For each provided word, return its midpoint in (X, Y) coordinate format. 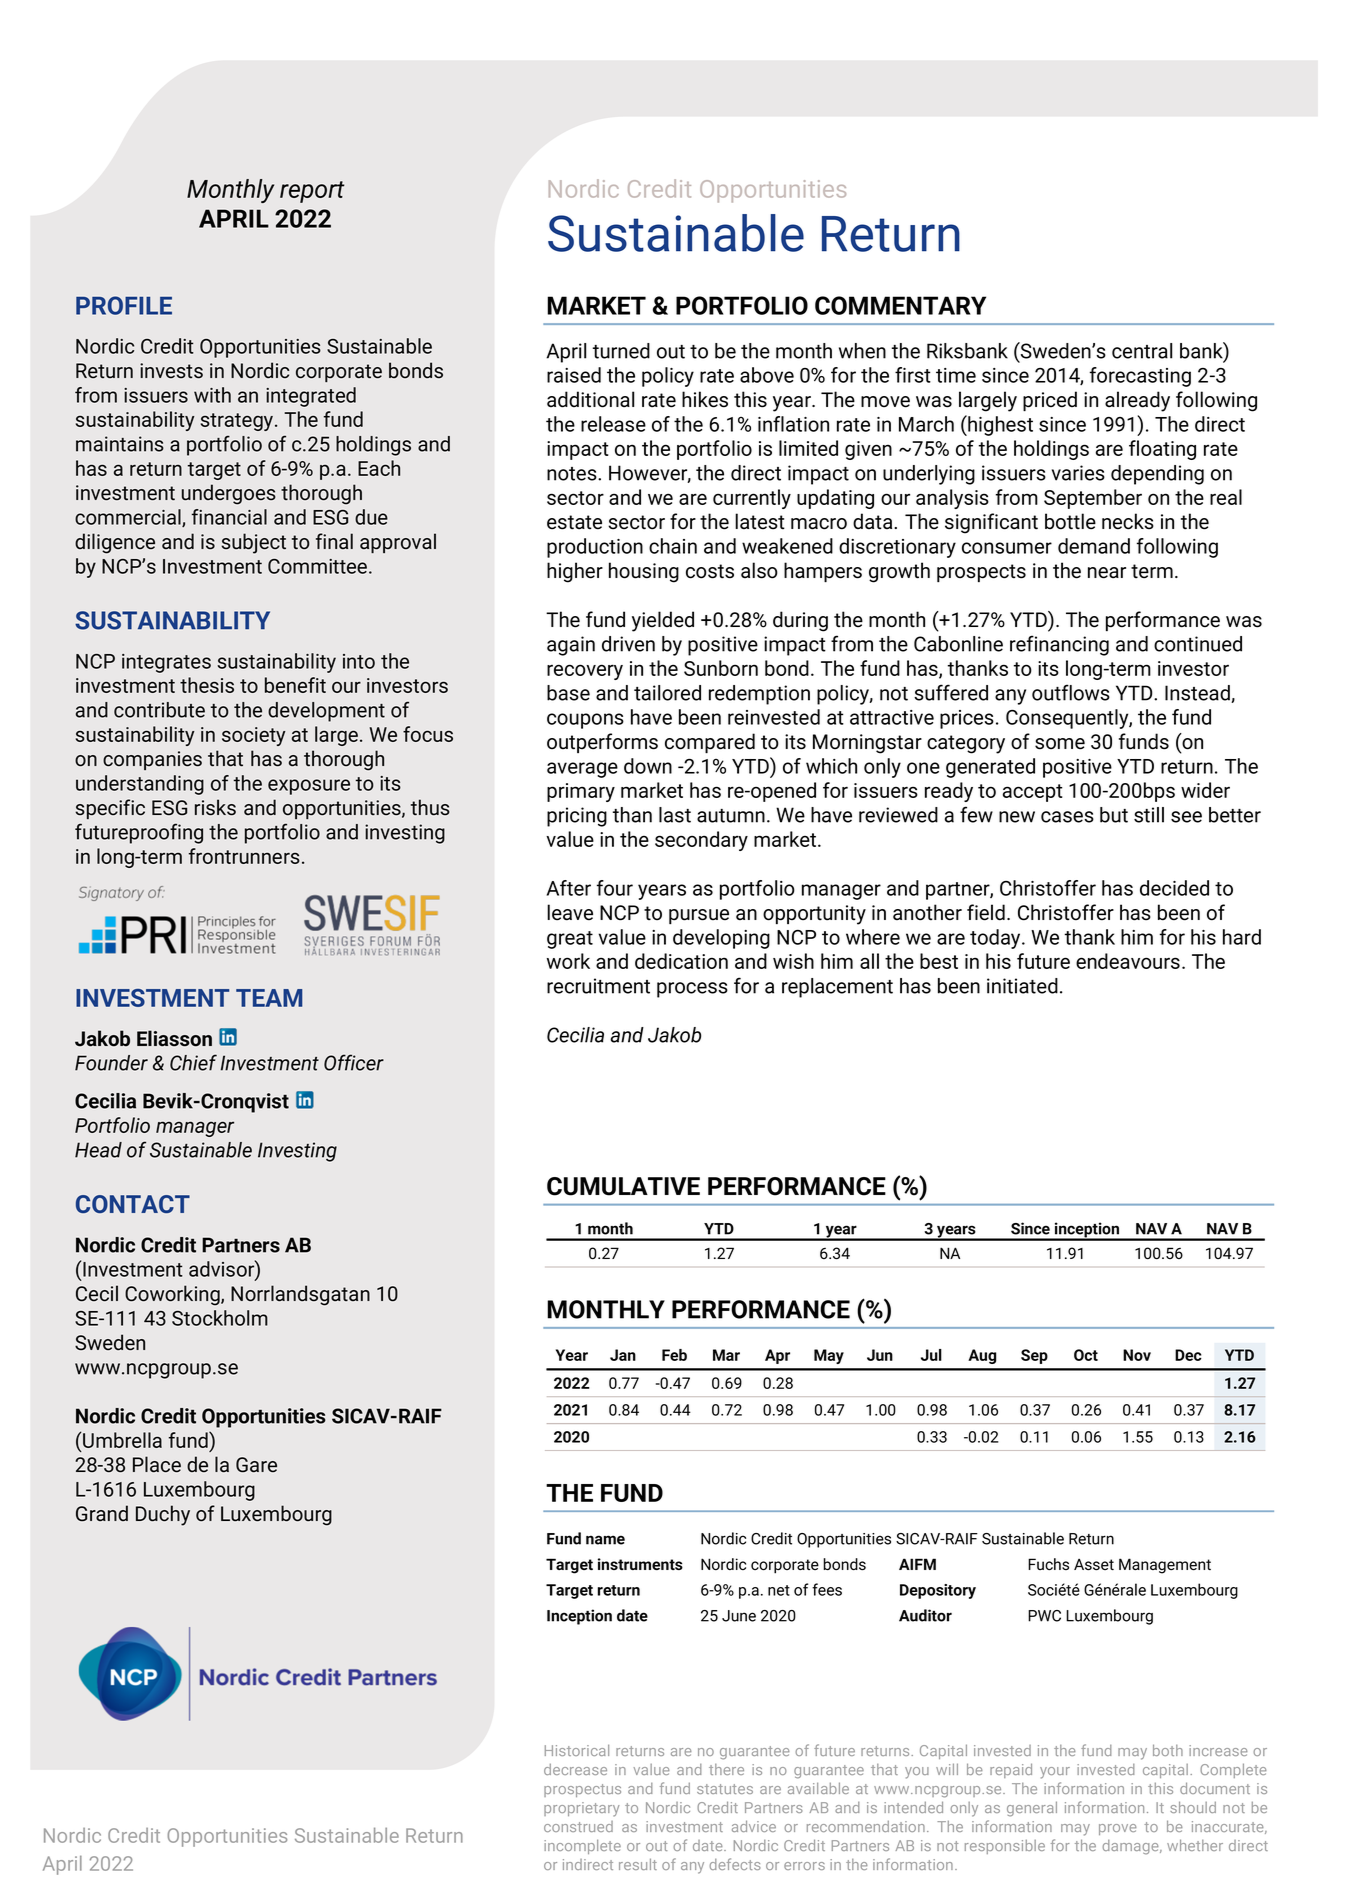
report (312, 192)
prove (1118, 1829)
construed (578, 1826)
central (1142, 351)
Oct (1086, 1355)
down (648, 766)
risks (215, 807)
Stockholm (220, 1318)
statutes (725, 1789)
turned (621, 351)
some (1060, 744)
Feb (674, 1355)
